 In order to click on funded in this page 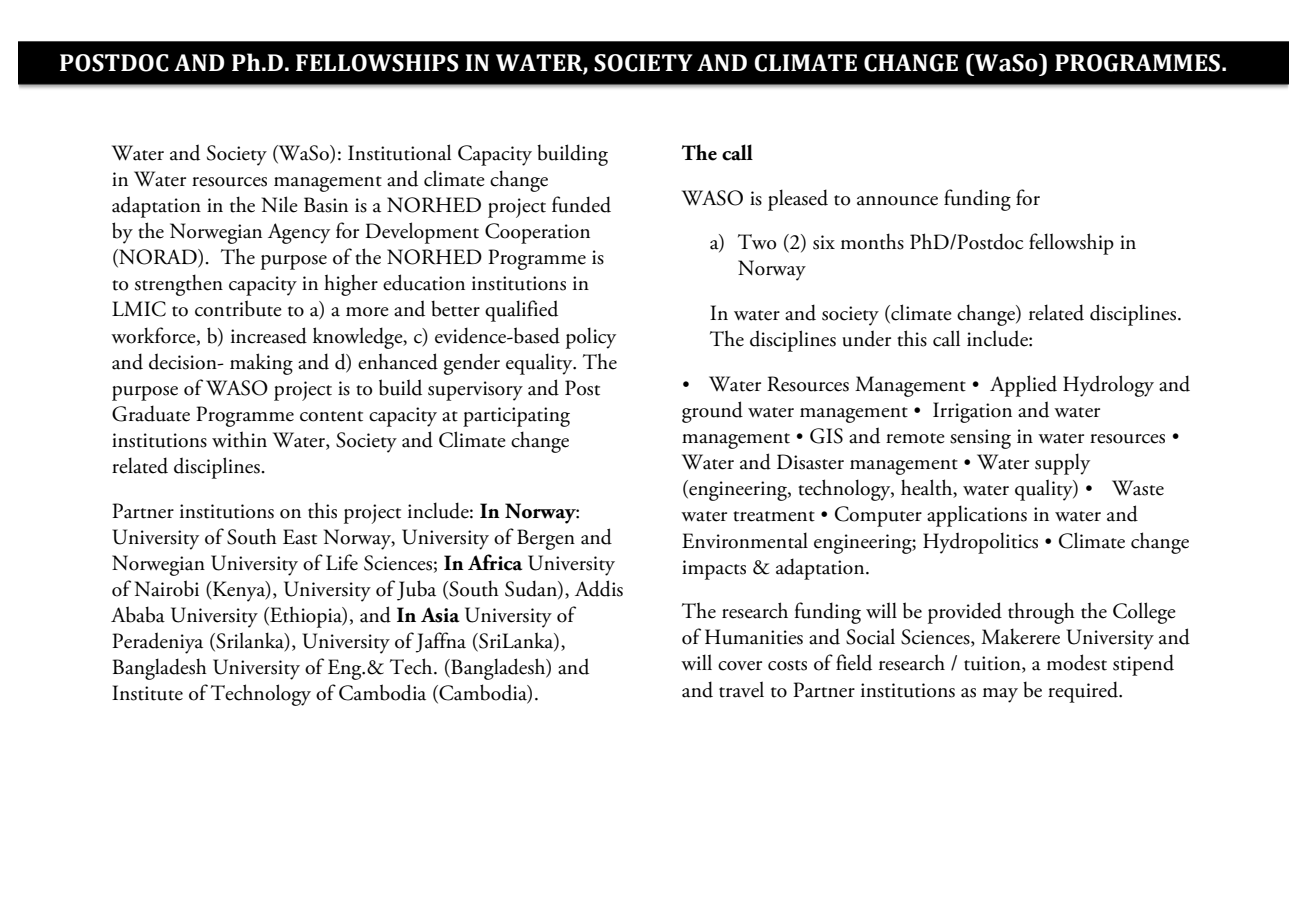, I will do `click(581, 204)`.
